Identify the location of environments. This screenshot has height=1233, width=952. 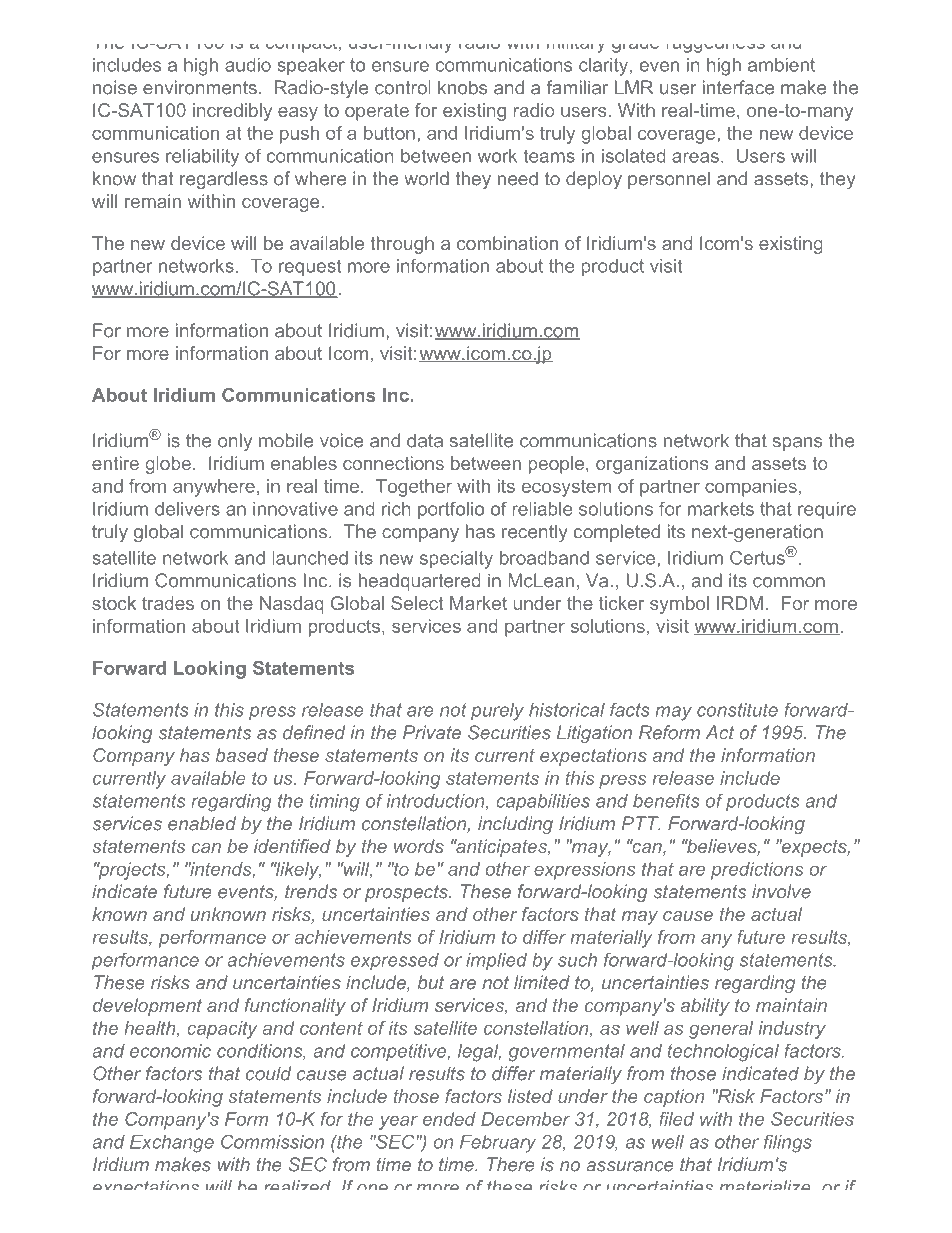
(200, 87).
